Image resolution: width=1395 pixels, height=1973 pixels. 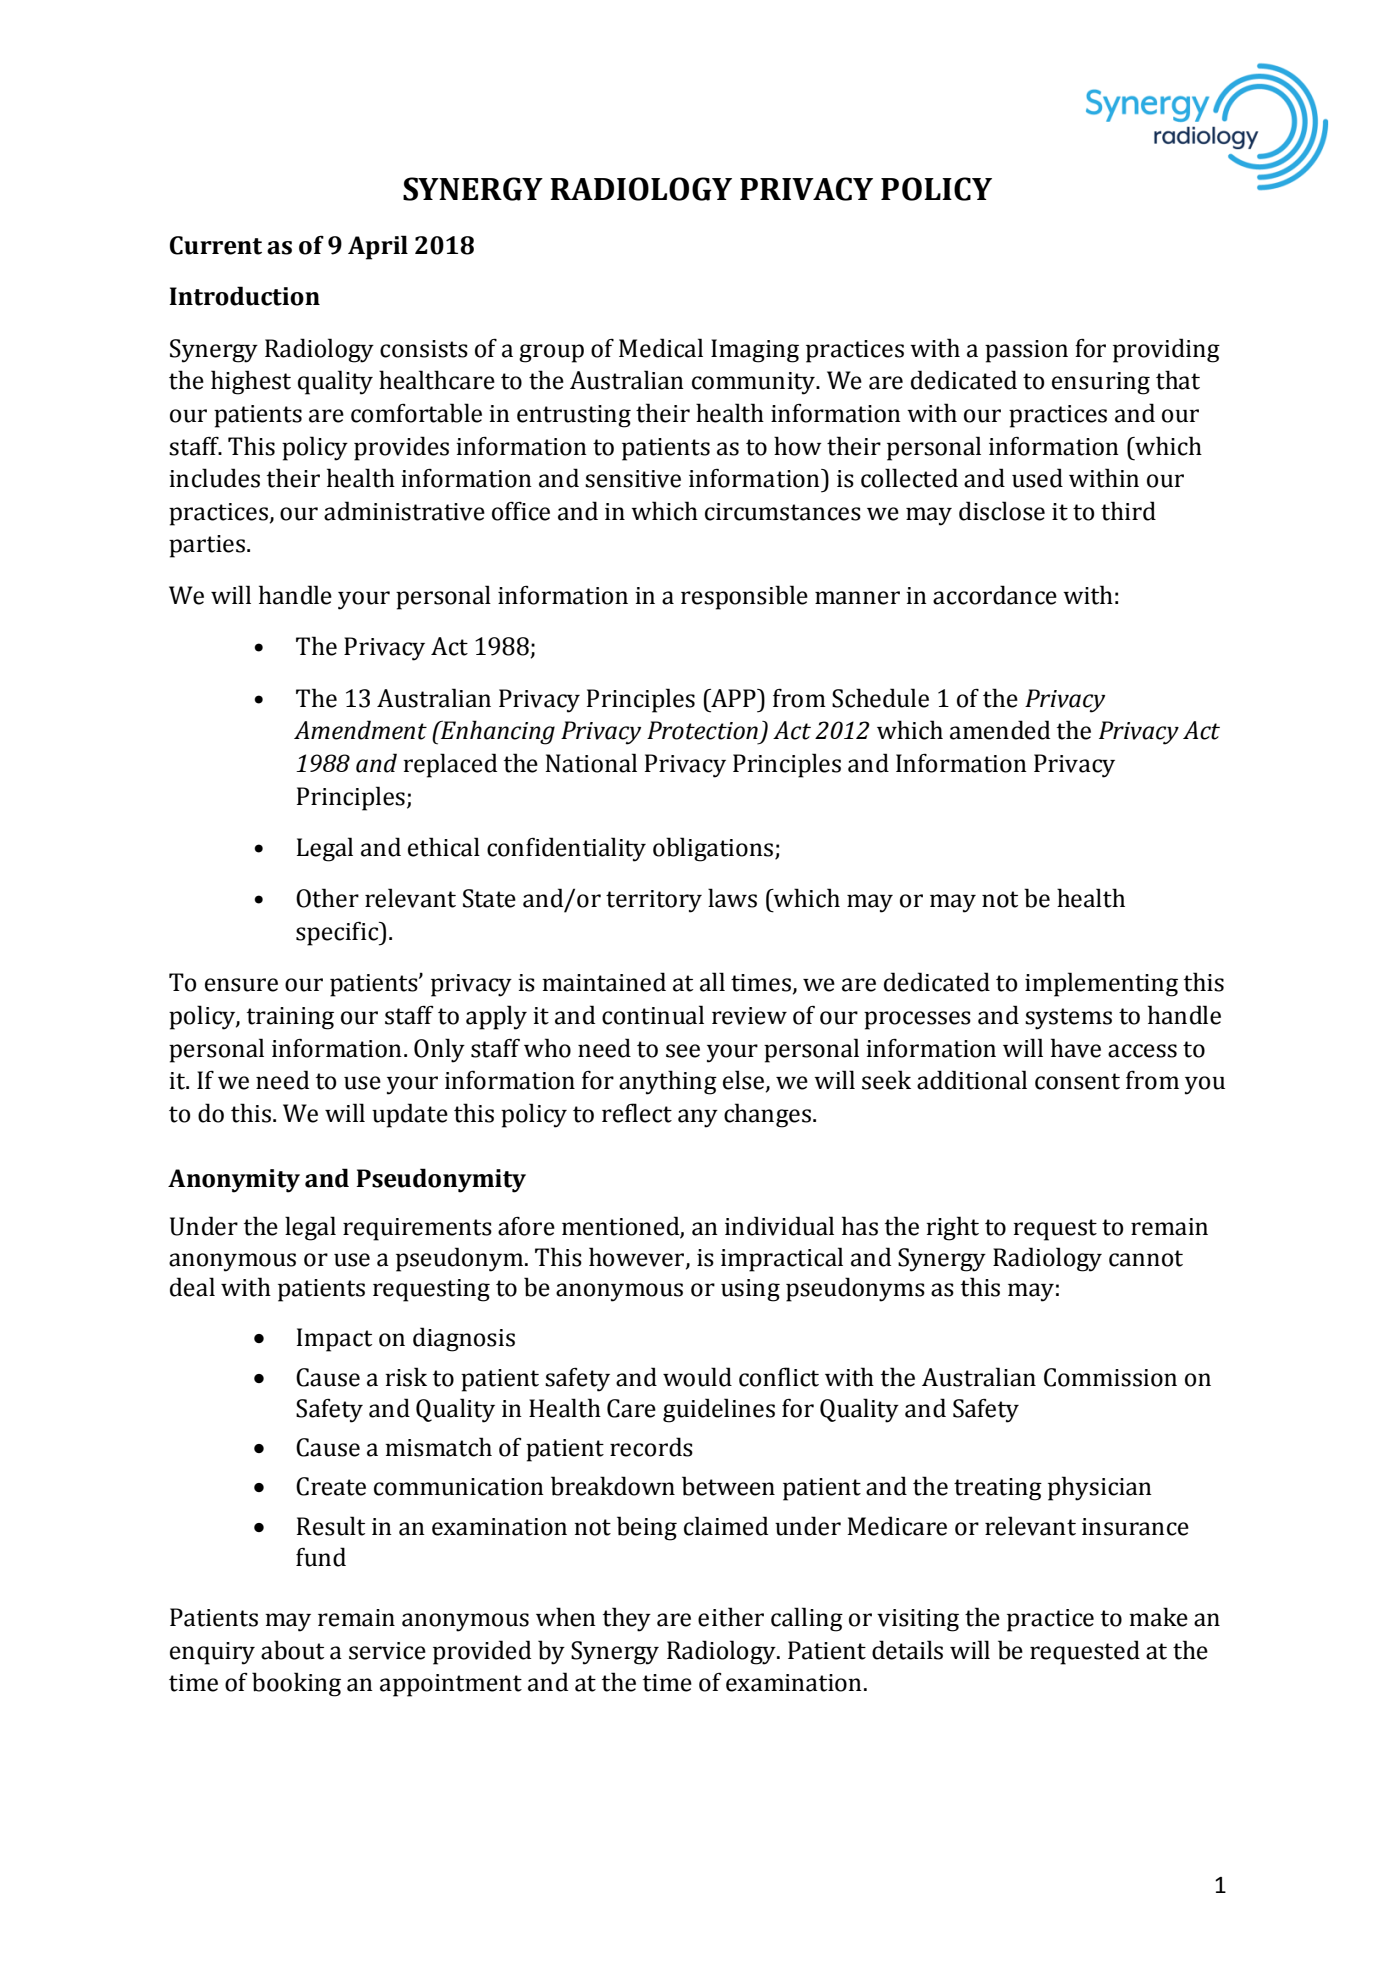 I want to click on Amendment, so click(x=360, y=730).
